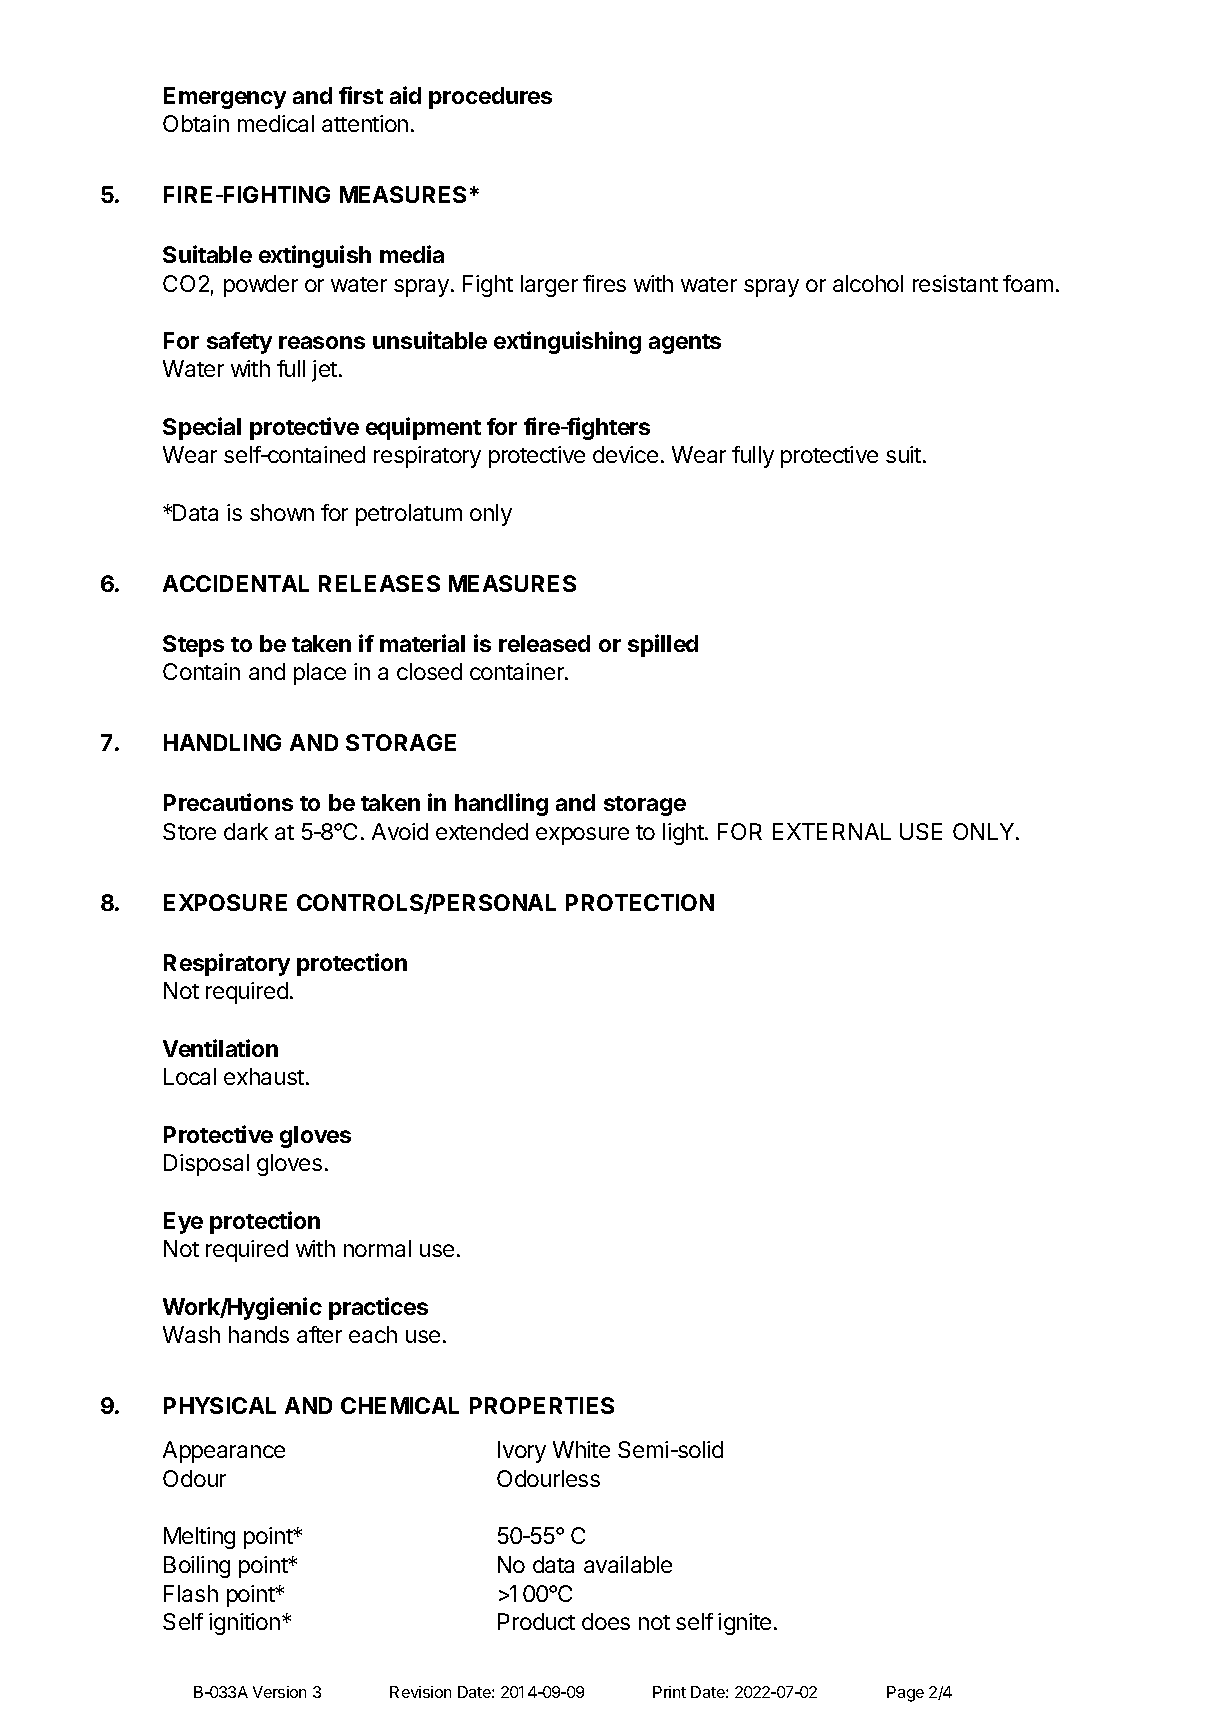  I want to click on EXTERNAL, so click(832, 831).
